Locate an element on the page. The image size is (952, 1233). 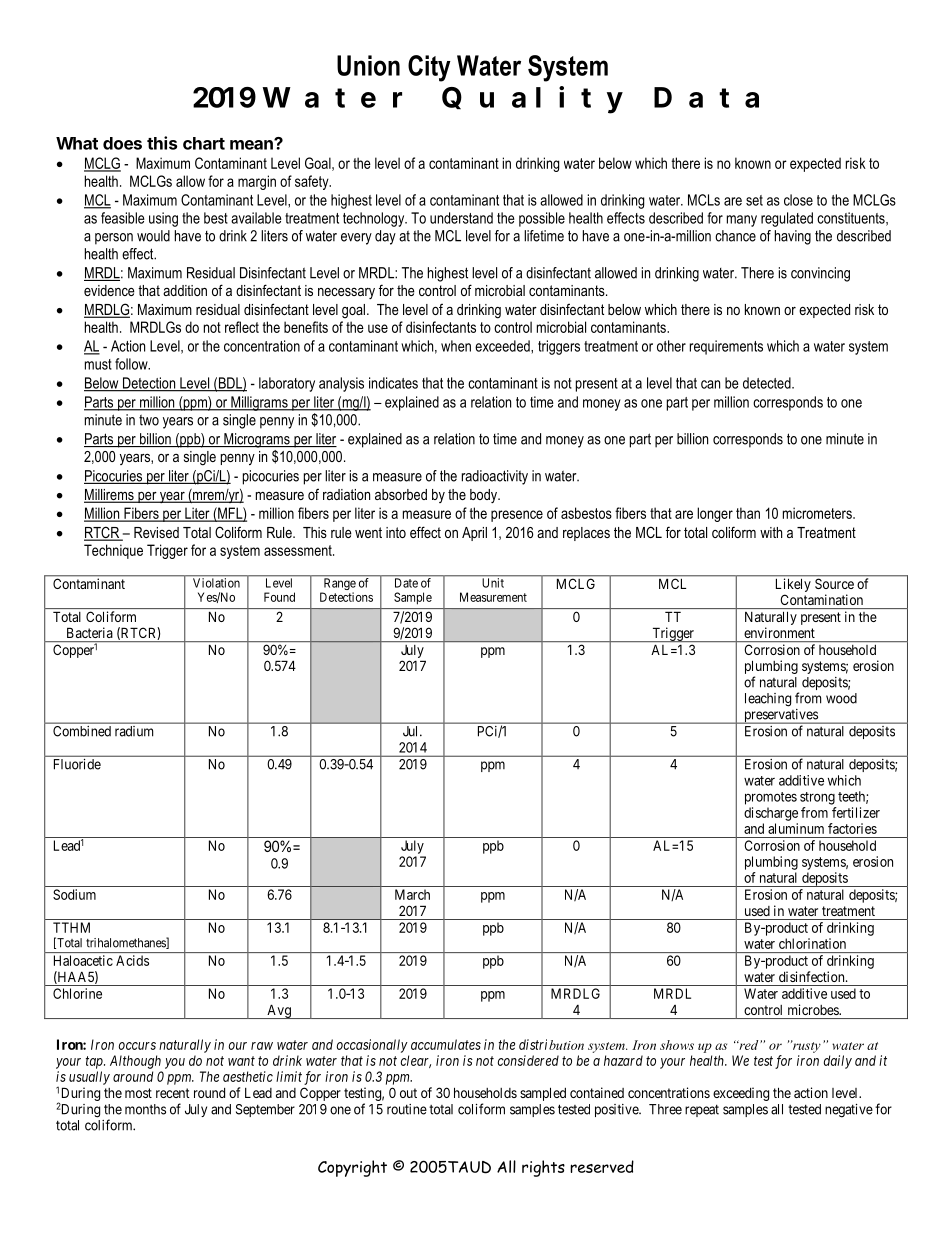
radium is located at coordinates (134, 731).
